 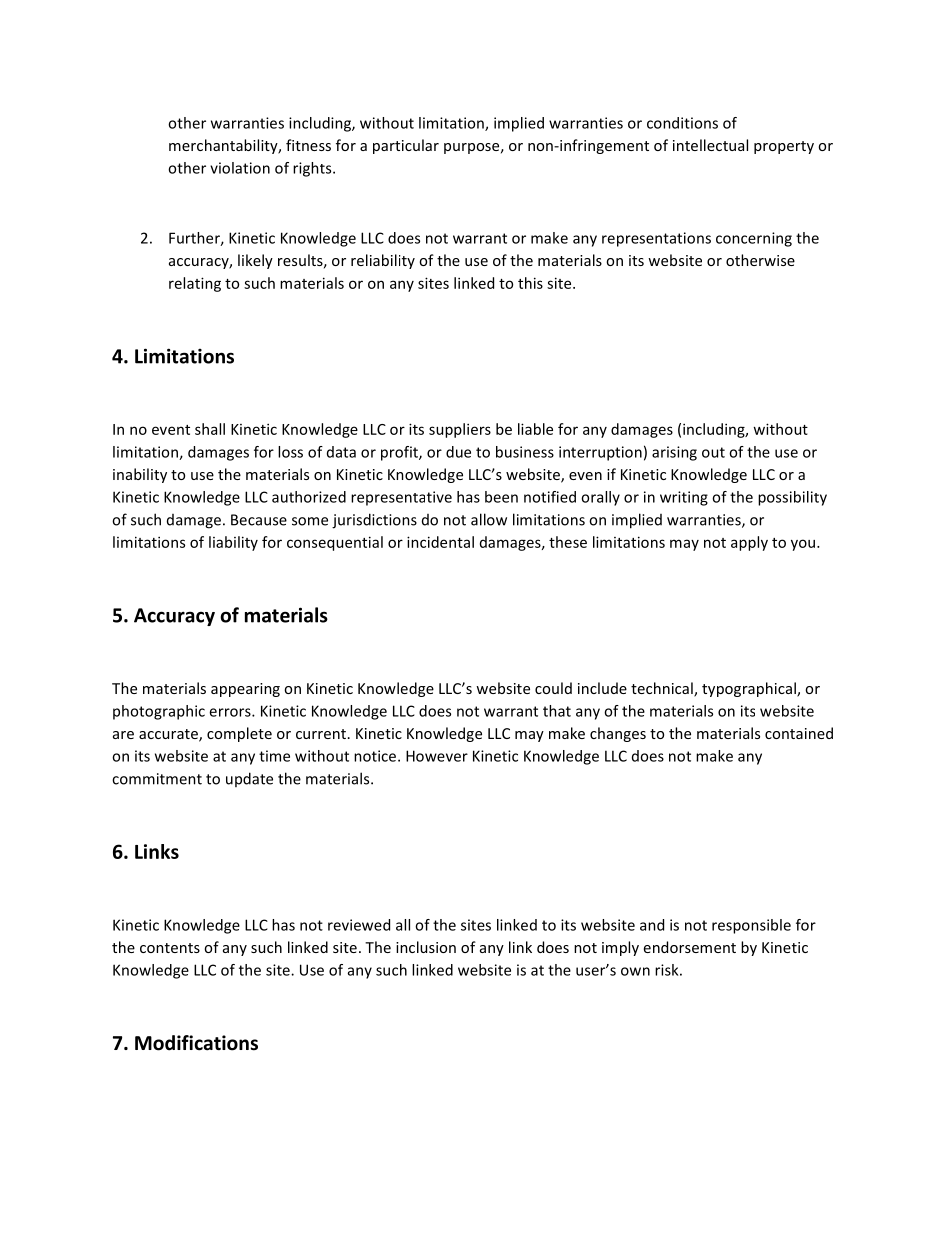 I want to click on suppliers, so click(x=460, y=430).
